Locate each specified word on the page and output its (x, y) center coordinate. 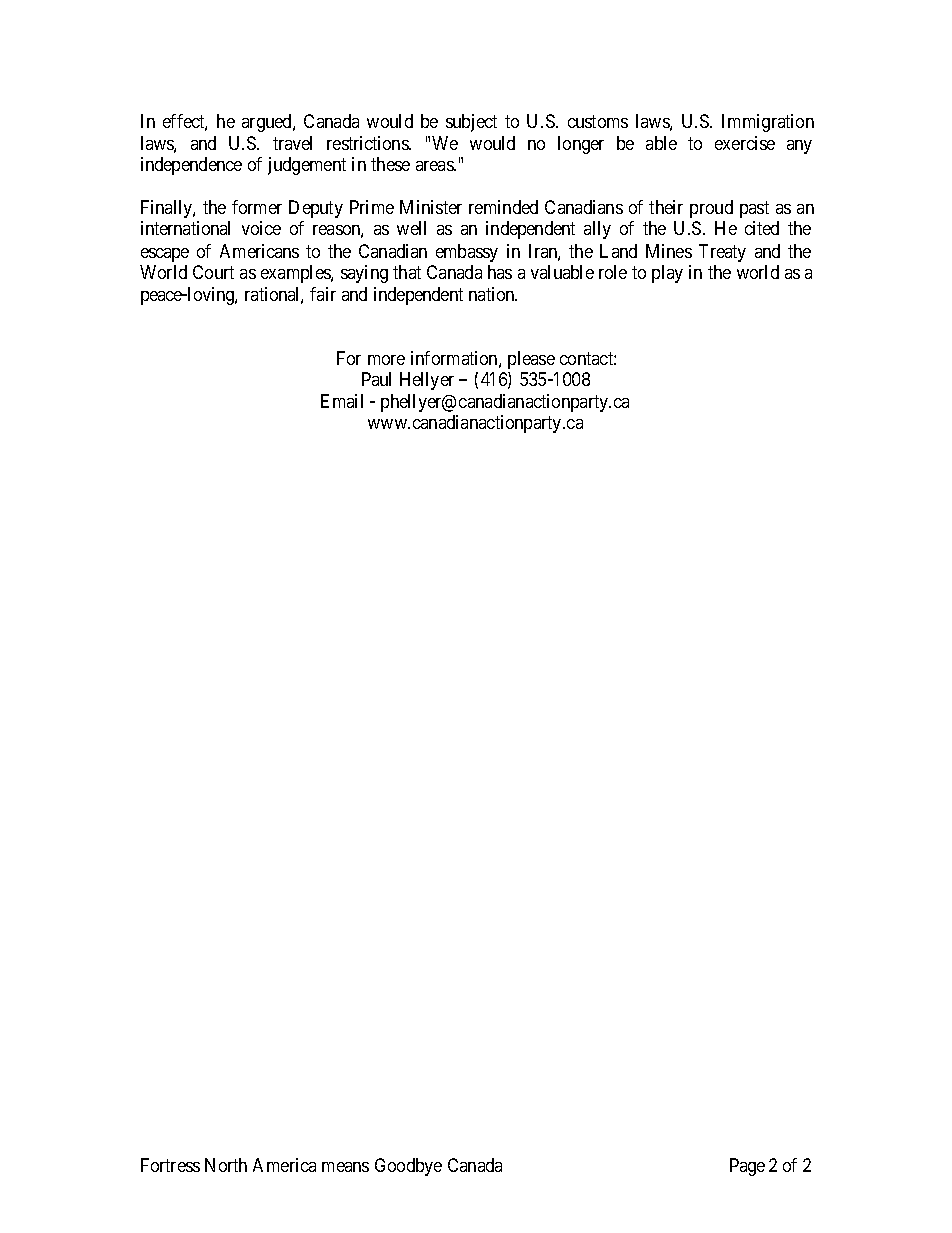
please (531, 360)
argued (268, 123)
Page (747, 1167)
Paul (376, 379)
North (226, 1165)
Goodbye (408, 1167)
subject (471, 123)
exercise (745, 143)
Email (342, 401)
